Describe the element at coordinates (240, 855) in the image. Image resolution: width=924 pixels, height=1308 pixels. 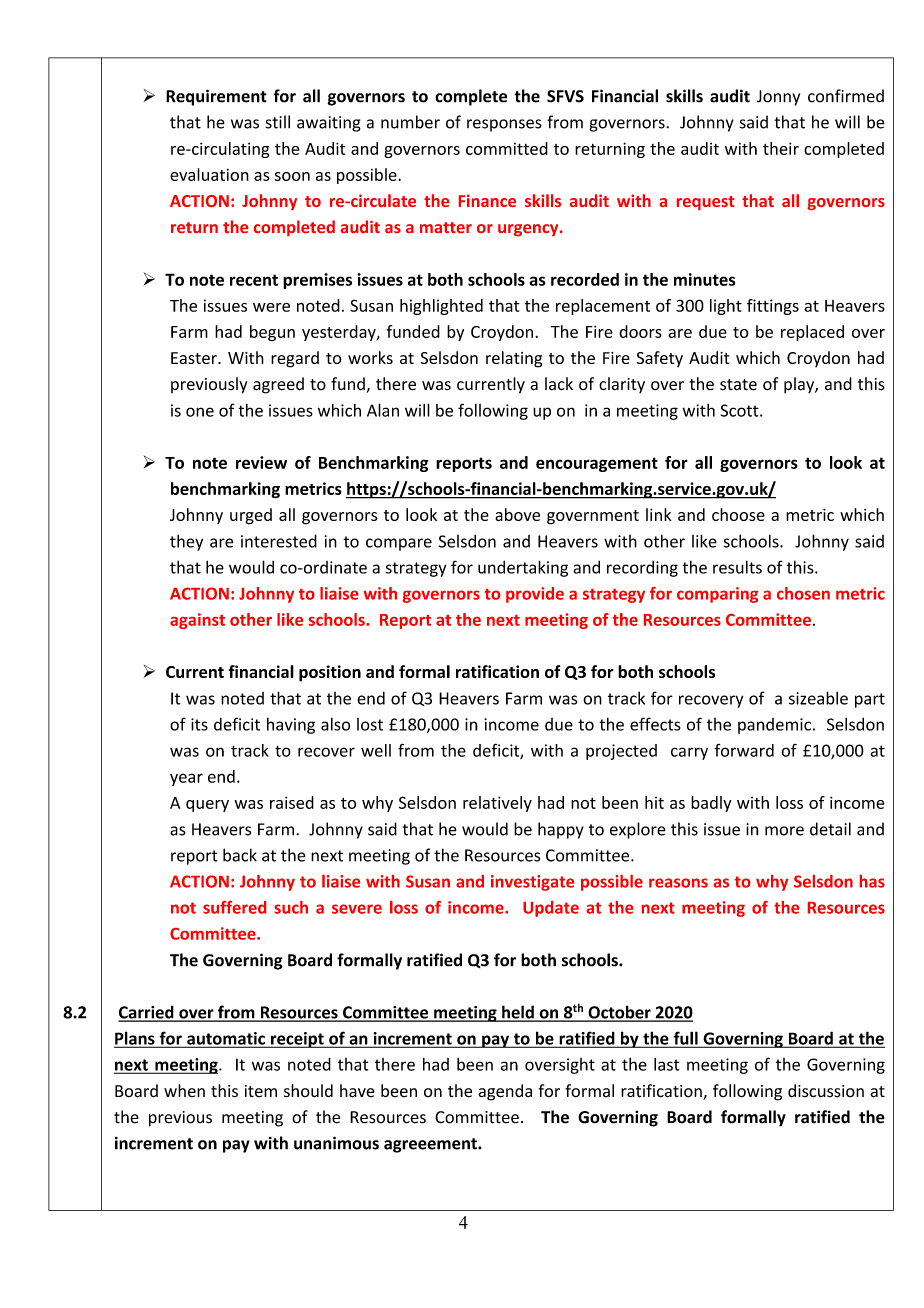
I see `back` at that location.
